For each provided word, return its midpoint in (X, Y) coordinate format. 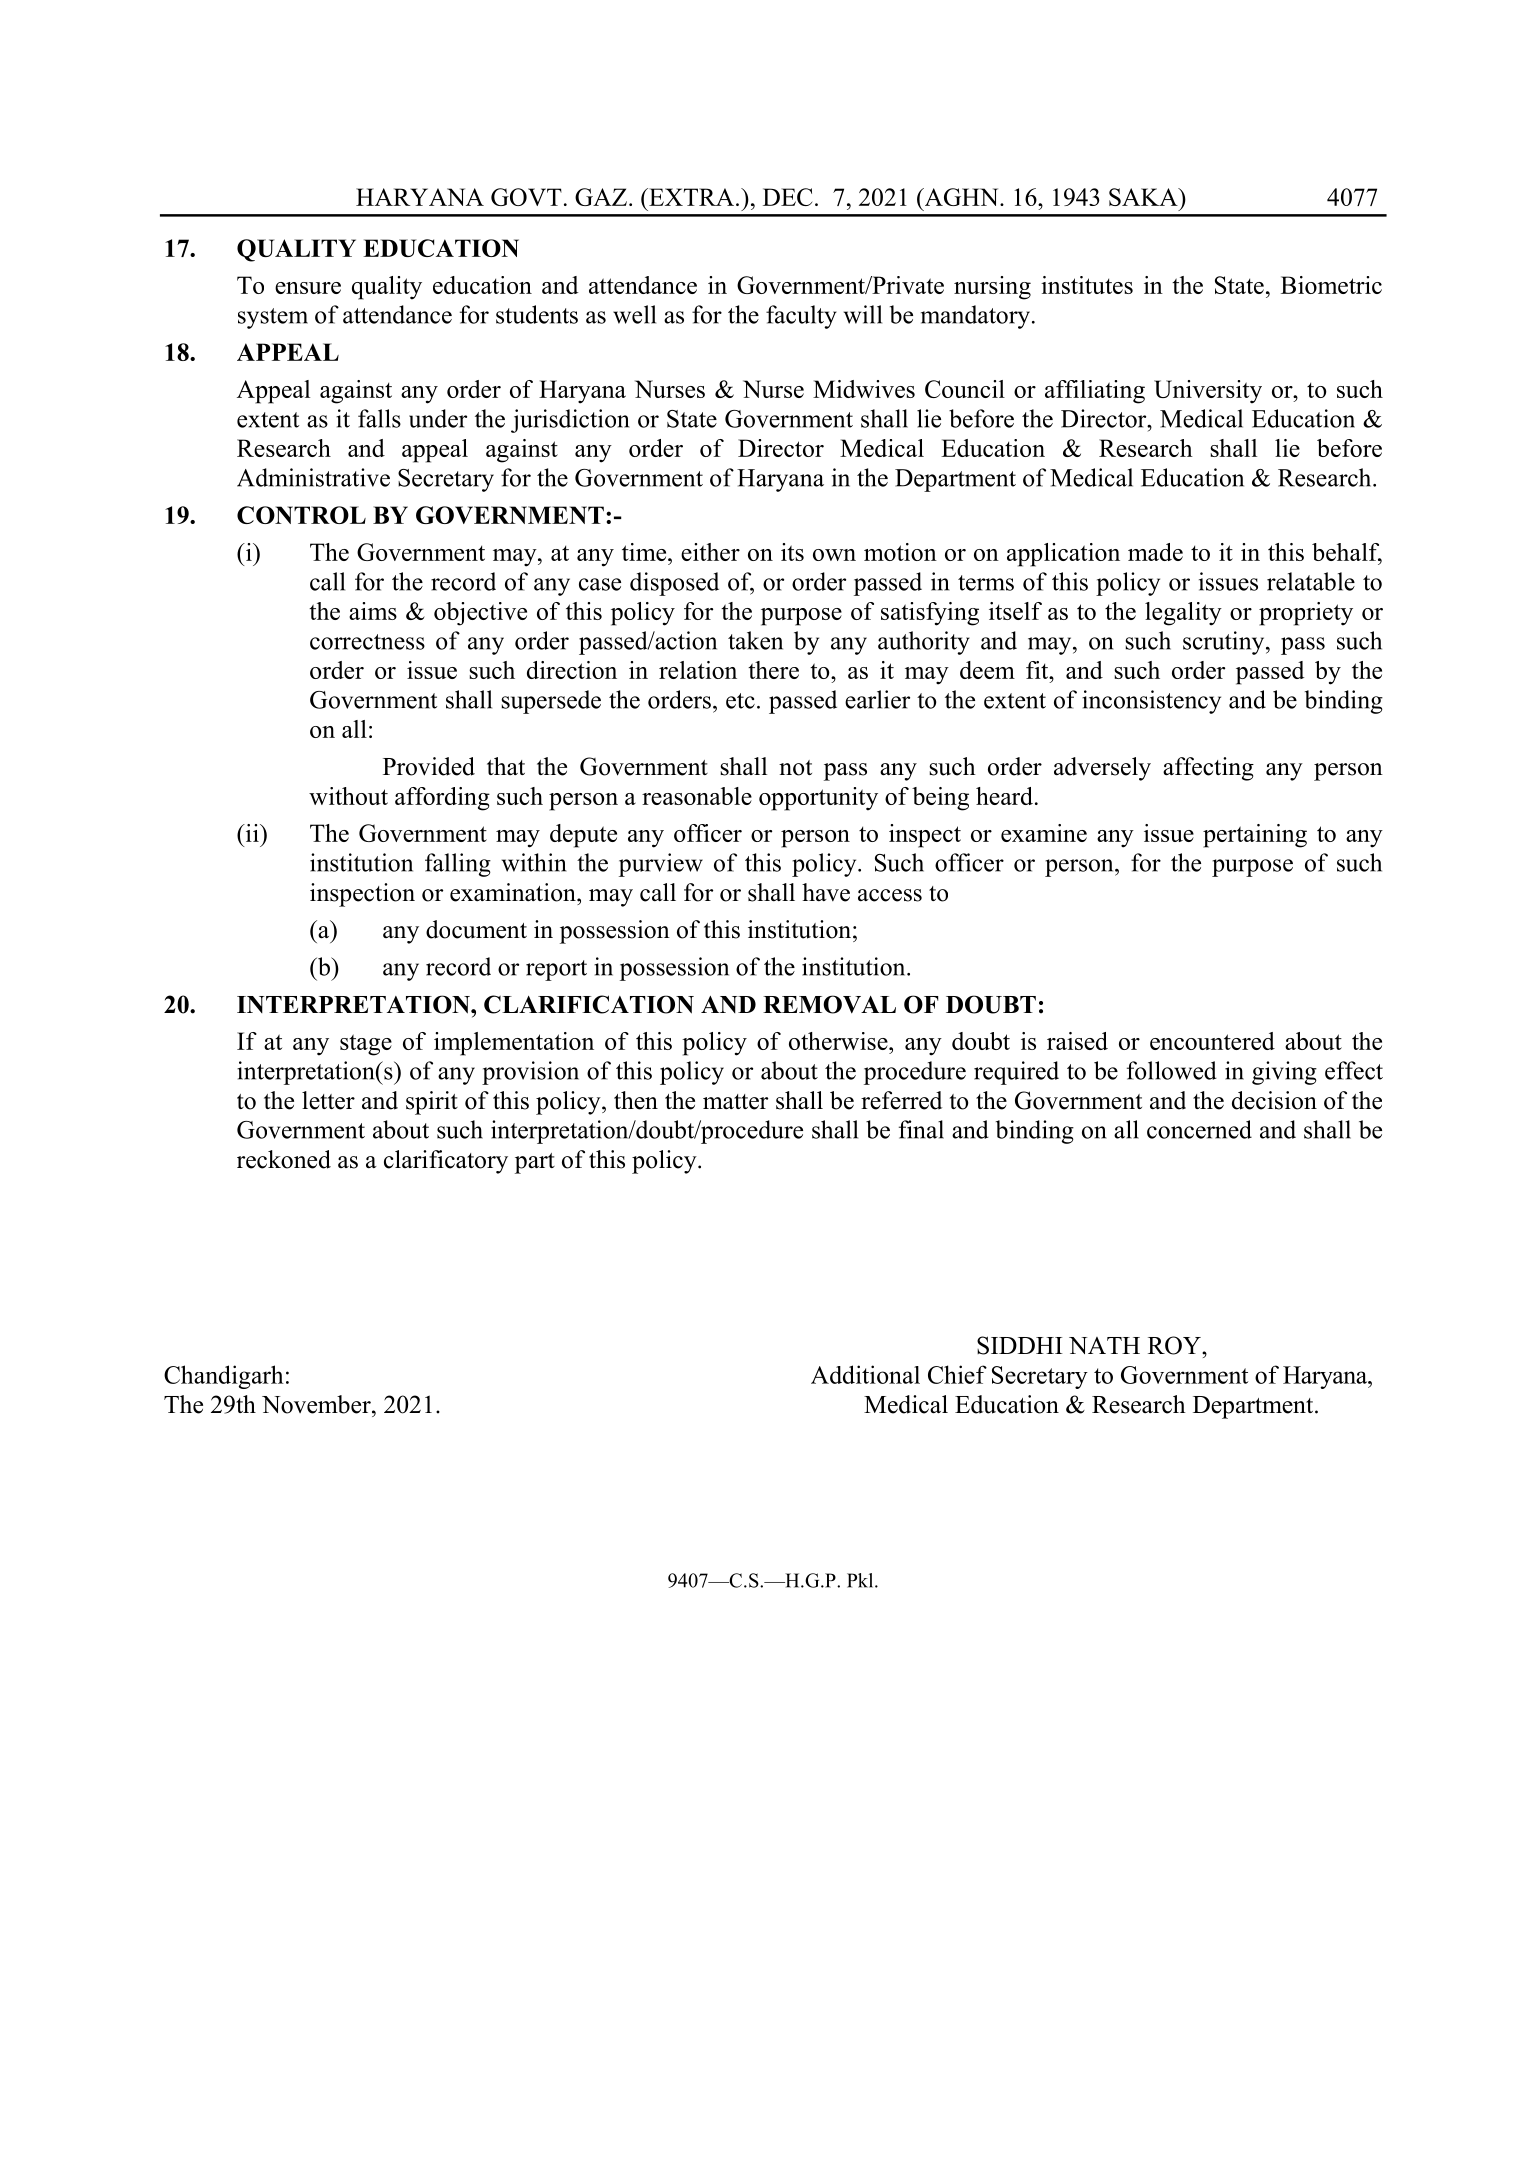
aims (373, 611)
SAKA (1144, 197)
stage (366, 1045)
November (317, 1404)
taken (755, 640)
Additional (865, 1374)
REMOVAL (829, 1004)
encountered (1212, 1041)
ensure (308, 288)
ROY (1175, 1345)
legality (1183, 614)
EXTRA (692, 197)
